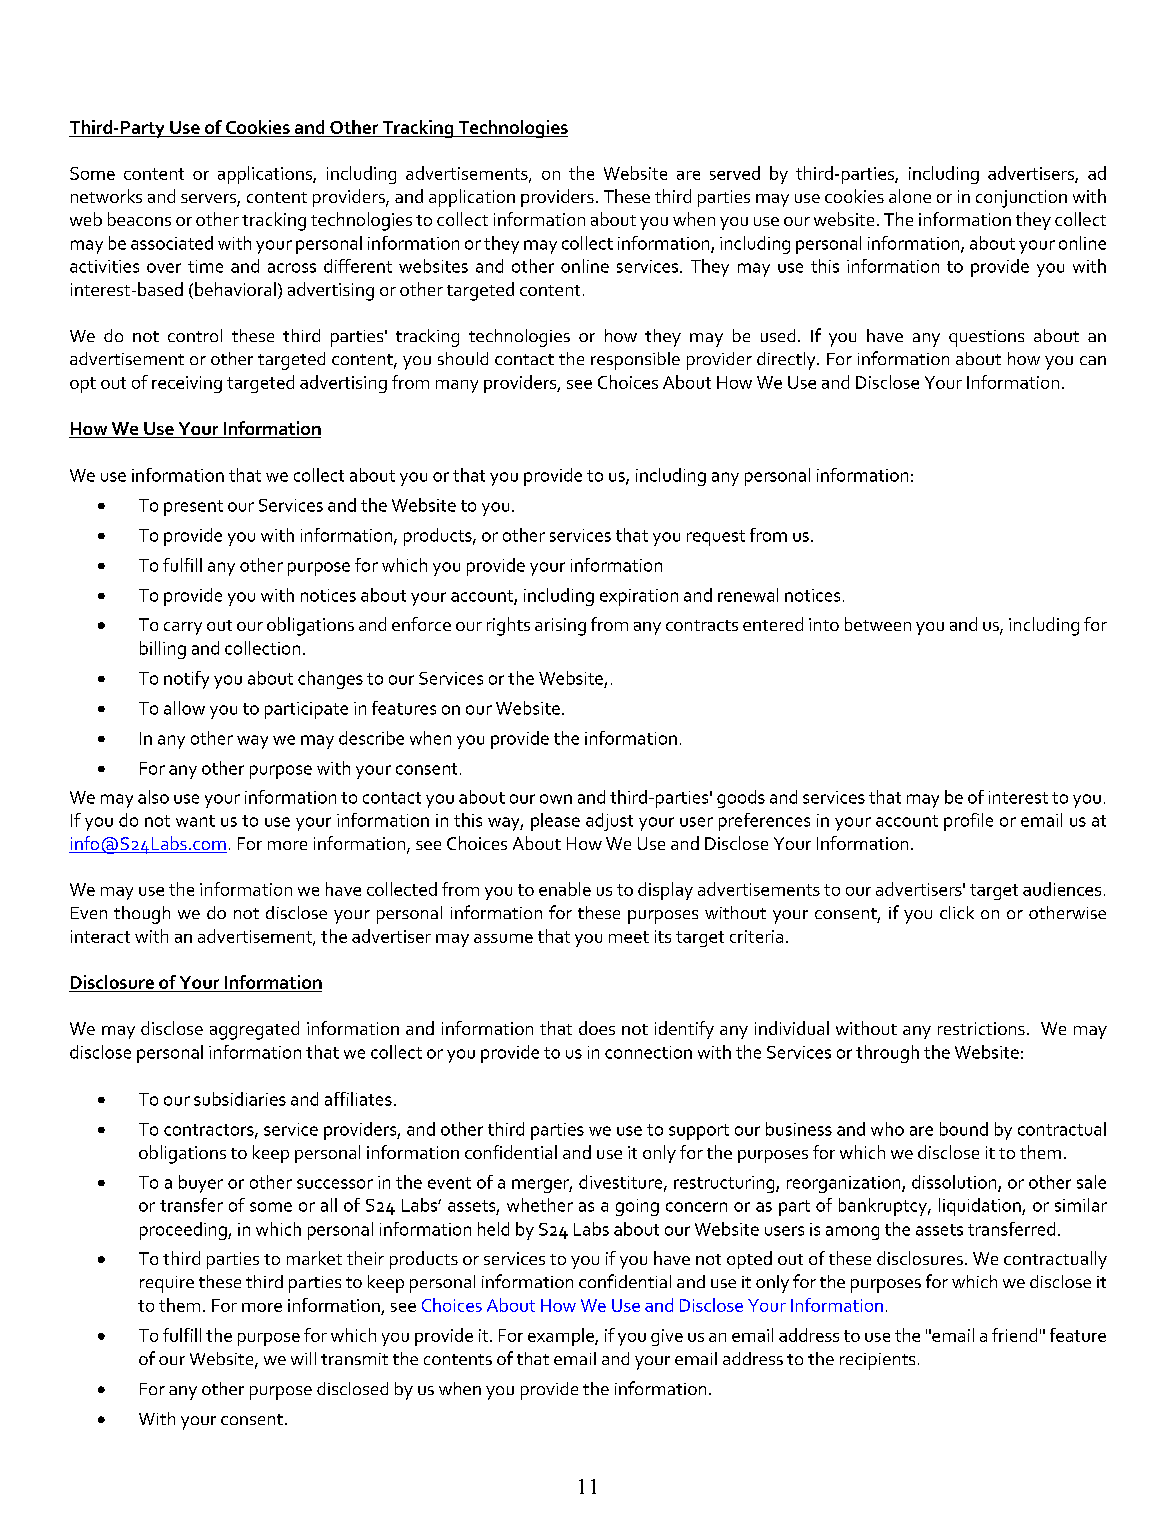  Describe the element at coordinates (562, 1337) in the image. I see `example` at that location.
